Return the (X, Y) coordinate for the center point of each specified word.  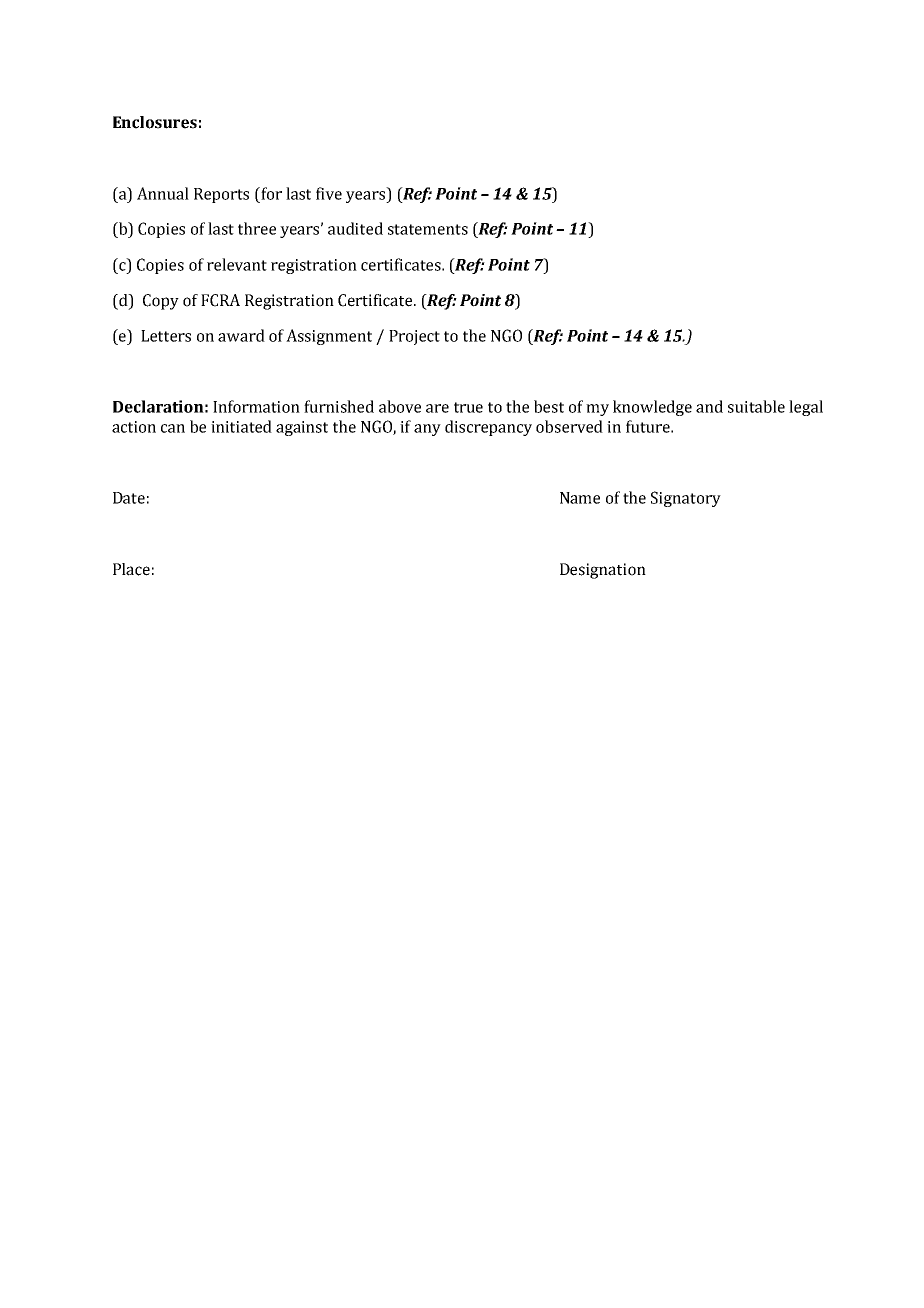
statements (428, 229)
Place (131, 569)
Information (256, 406)
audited (355, 228)
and (709, 406)
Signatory (686, 499)
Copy (161, 302)
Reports (221, 195)
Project (414, 337)
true (468, 407)
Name (580, 498)
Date (129, 498)
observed (569, 426)
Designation (603, 571)
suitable (756, 406)
